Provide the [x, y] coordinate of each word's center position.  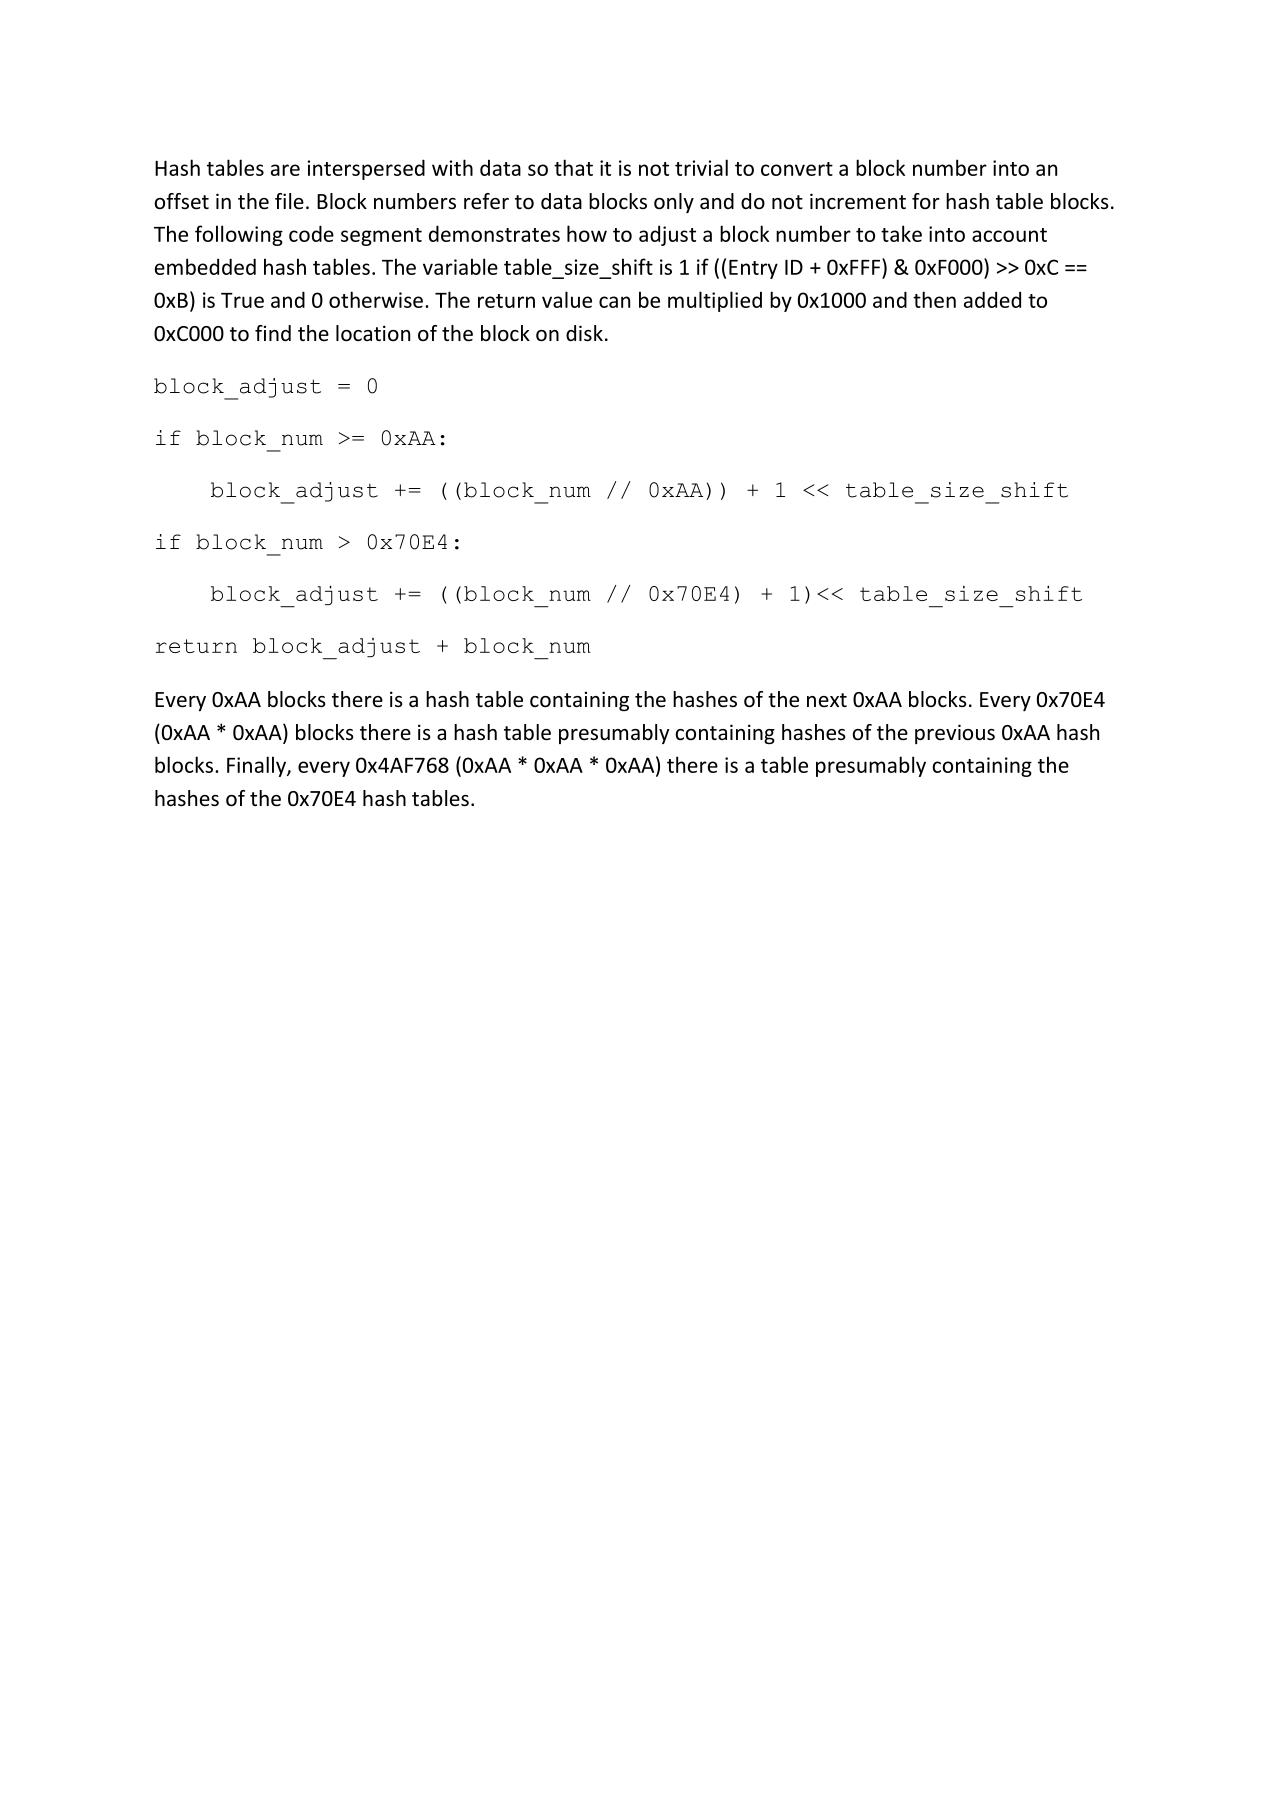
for [926, 201]
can [614, 302]
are [285, 170]
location [373, 333]
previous [955, 734]
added [992, 299]
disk [584, 333]
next [827, 700]
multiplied [715, 301]
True [242, 300]
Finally [257, 766]
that [573, 167]
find [273, 333]
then [934, 299]
